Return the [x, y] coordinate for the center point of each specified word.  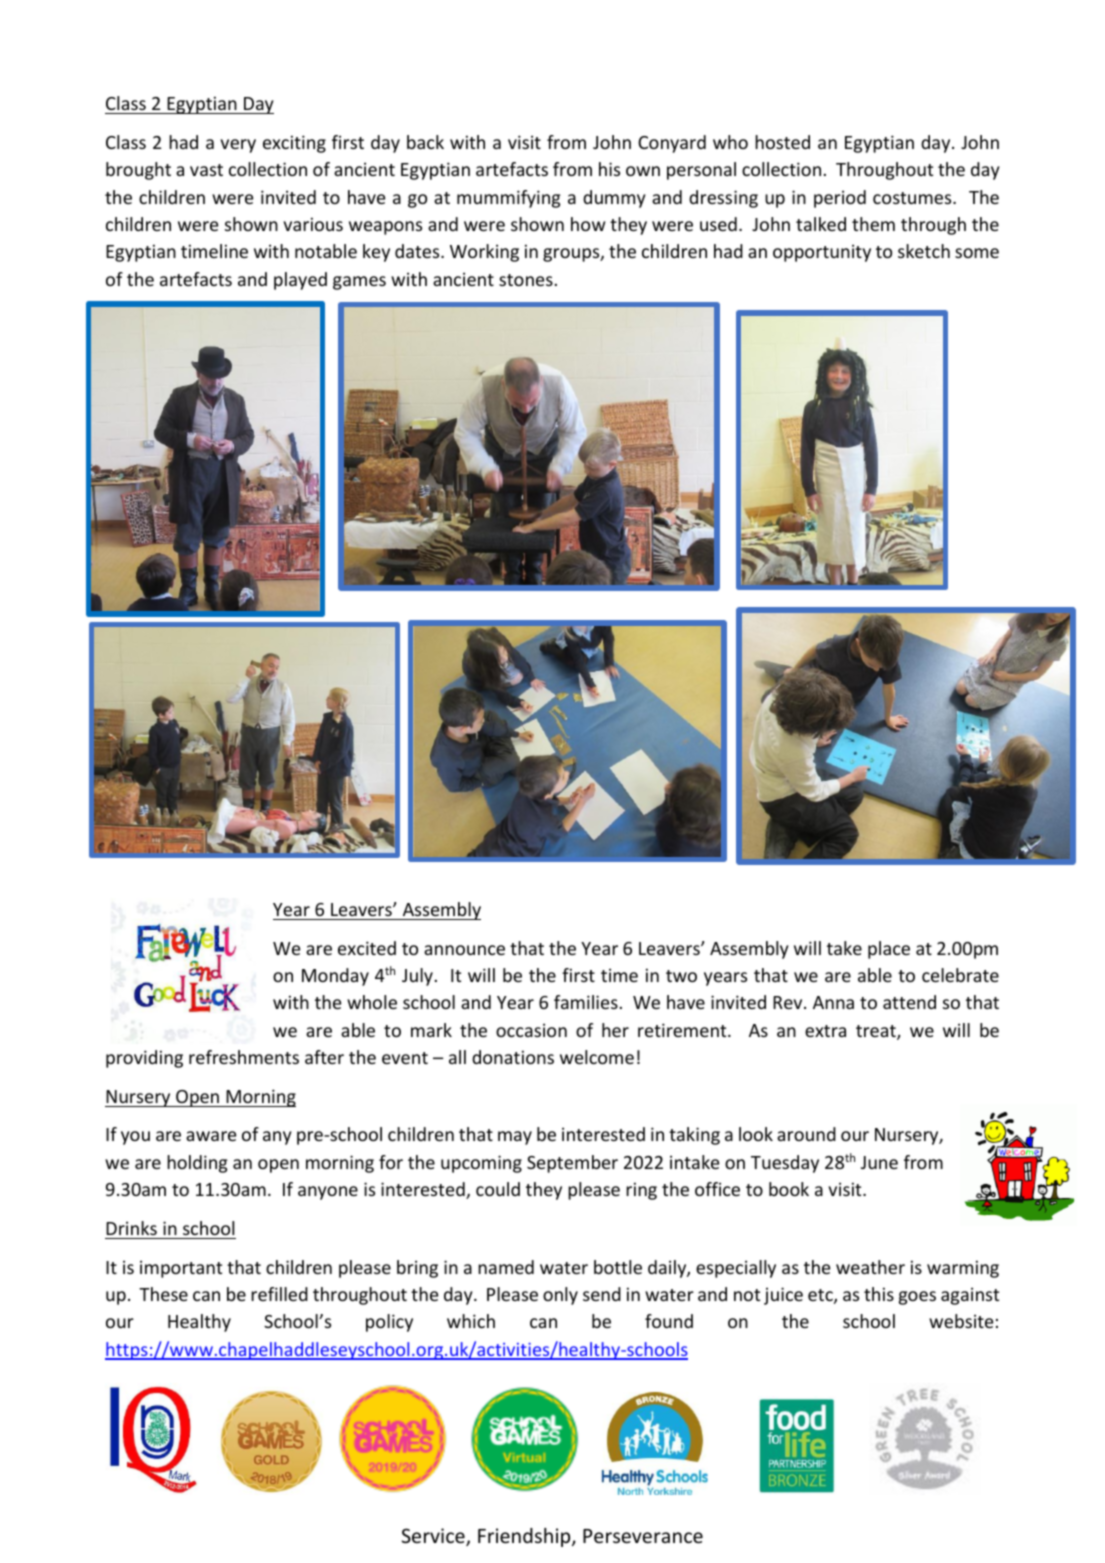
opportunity [822, 253]
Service [434, 1537]
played [300, 281]
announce [464, 950]
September [572, 1164]
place [889, 950]
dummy [614, 199]
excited [367, 948]
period [840, 199]
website [961, 1321]
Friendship [525, 1537]
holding [197, 1164]
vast [206, 170]
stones [526, 280]
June [879, 1162]
